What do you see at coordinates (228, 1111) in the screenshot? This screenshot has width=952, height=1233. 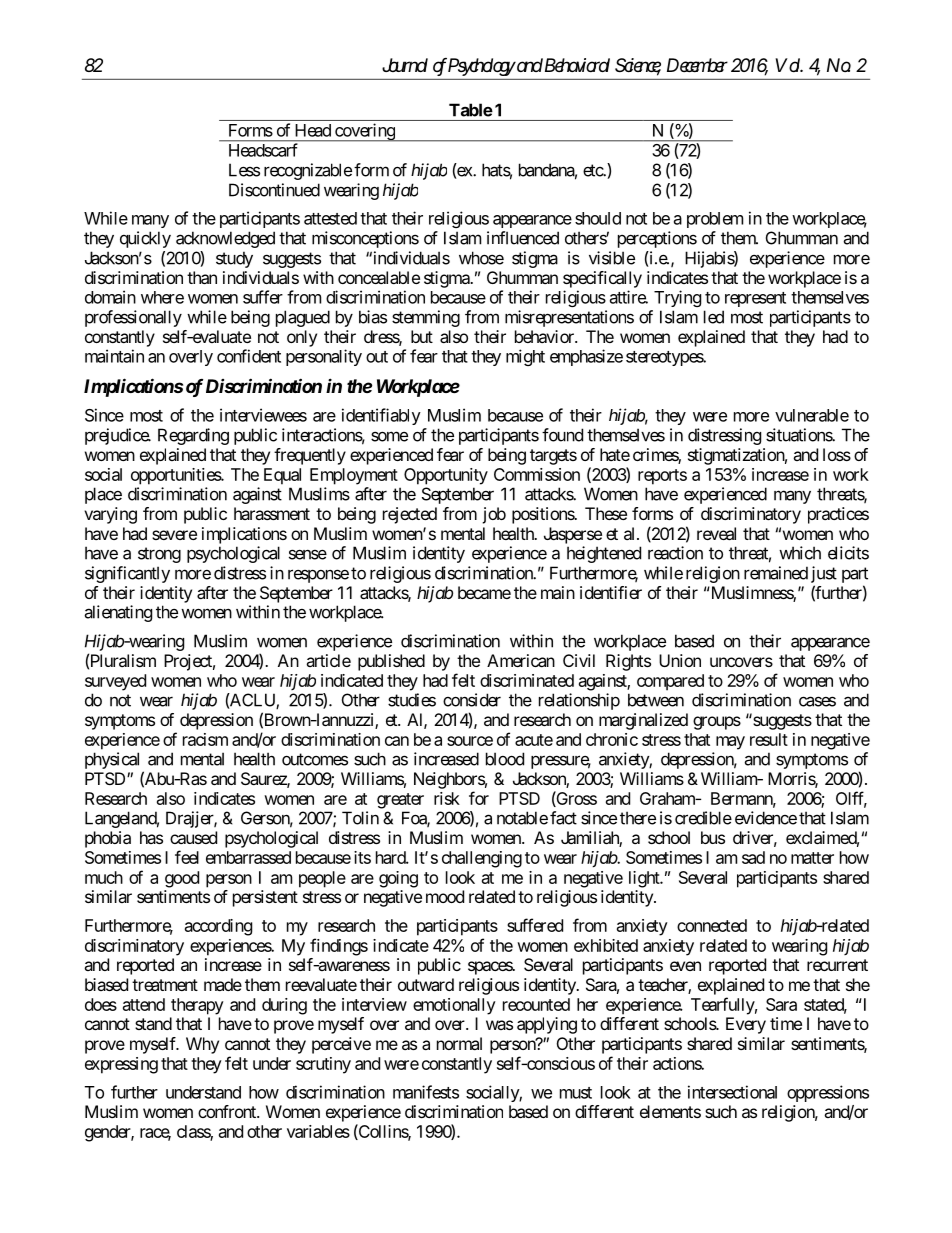 I see `confront` at bounding box center [228, 1111].
